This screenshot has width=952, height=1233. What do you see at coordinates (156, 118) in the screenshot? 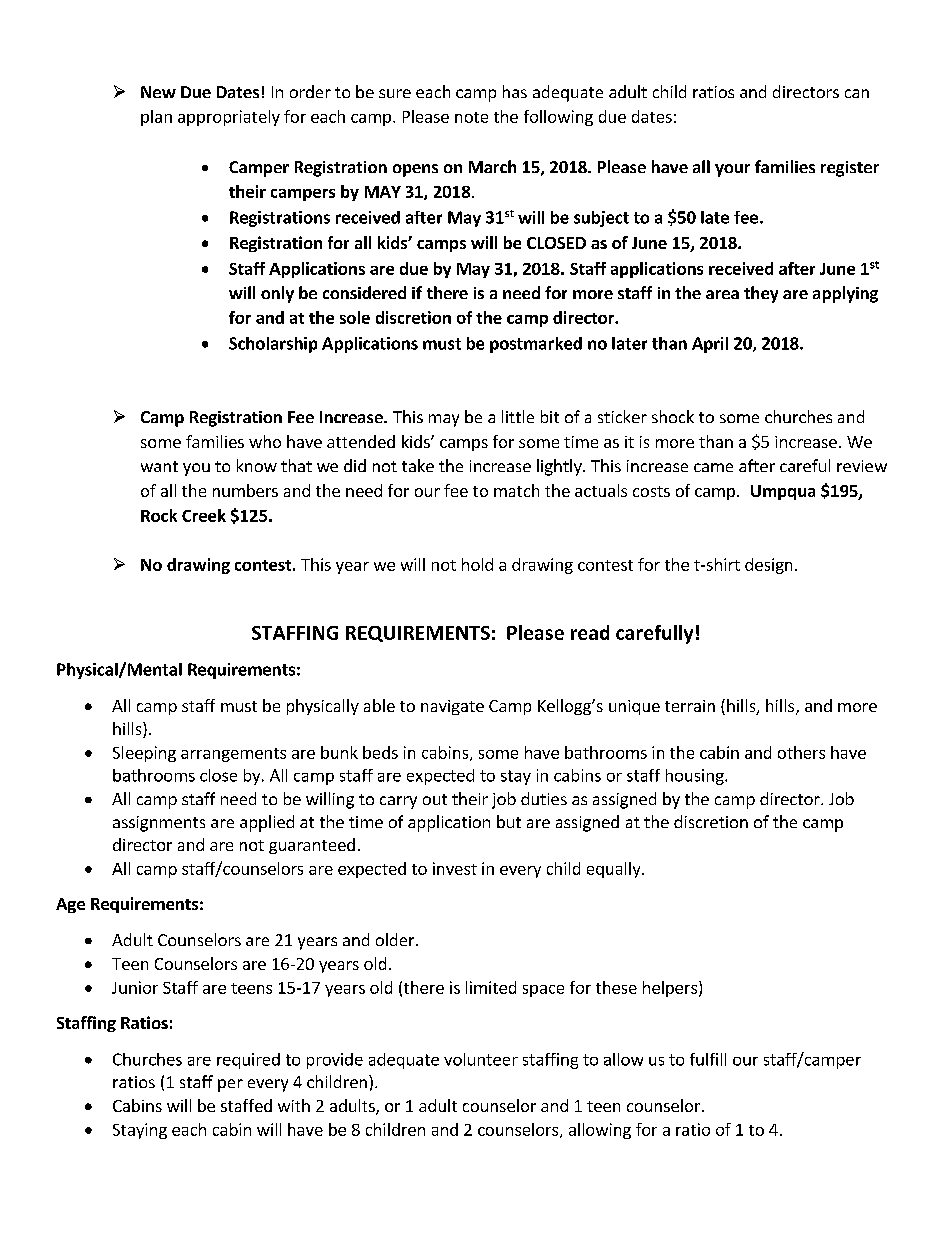
I see `plan` at bounding box center [156, 118].
